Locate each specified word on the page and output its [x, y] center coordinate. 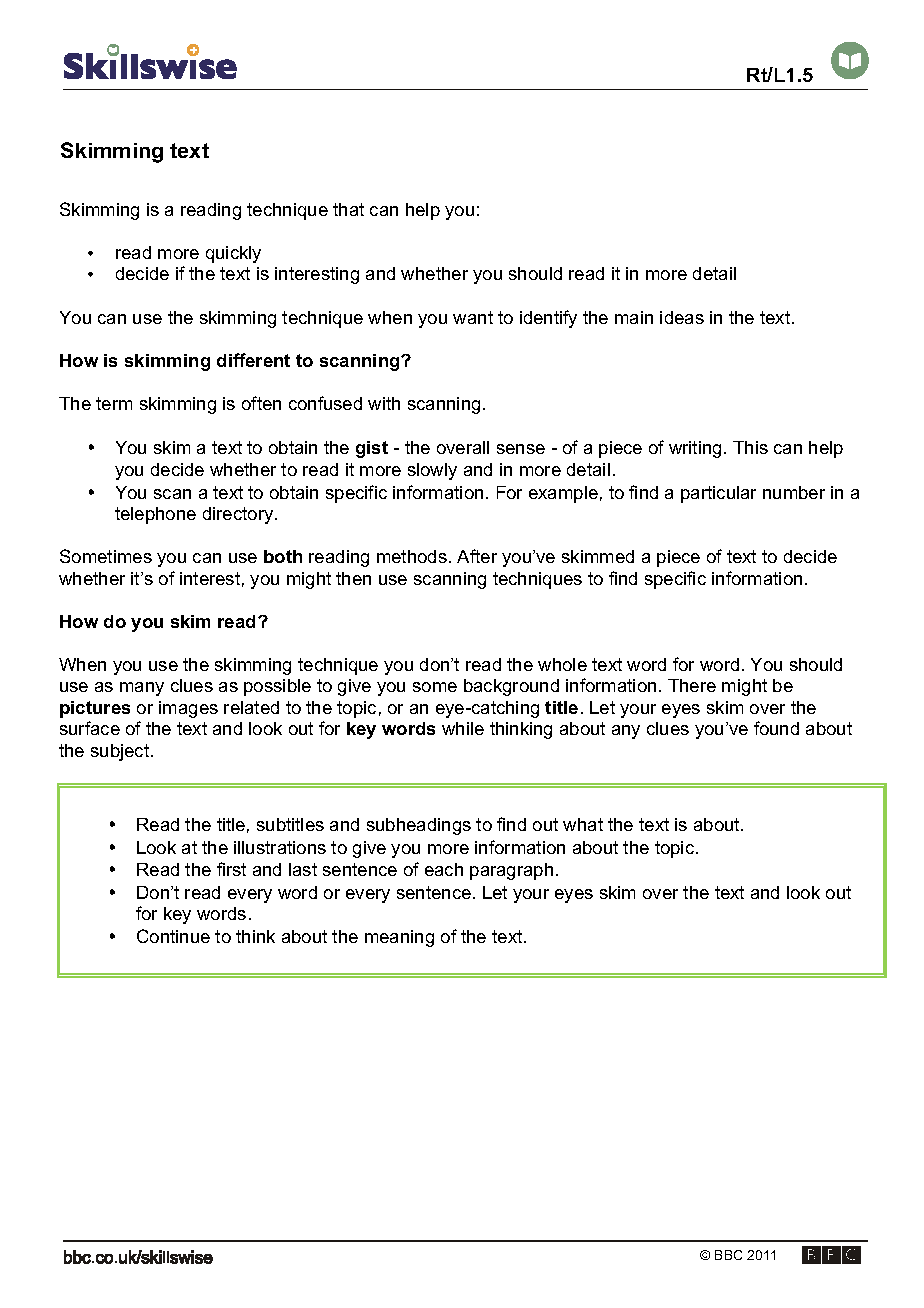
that [348, 209]
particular [718, 494]
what [583, 824]
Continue [173, 936]
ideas [682, 317]
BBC [728, 1255]
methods [412, 556]
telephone [155, 515]
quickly [233, 254]
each [444, 869]
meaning [399, 938]
